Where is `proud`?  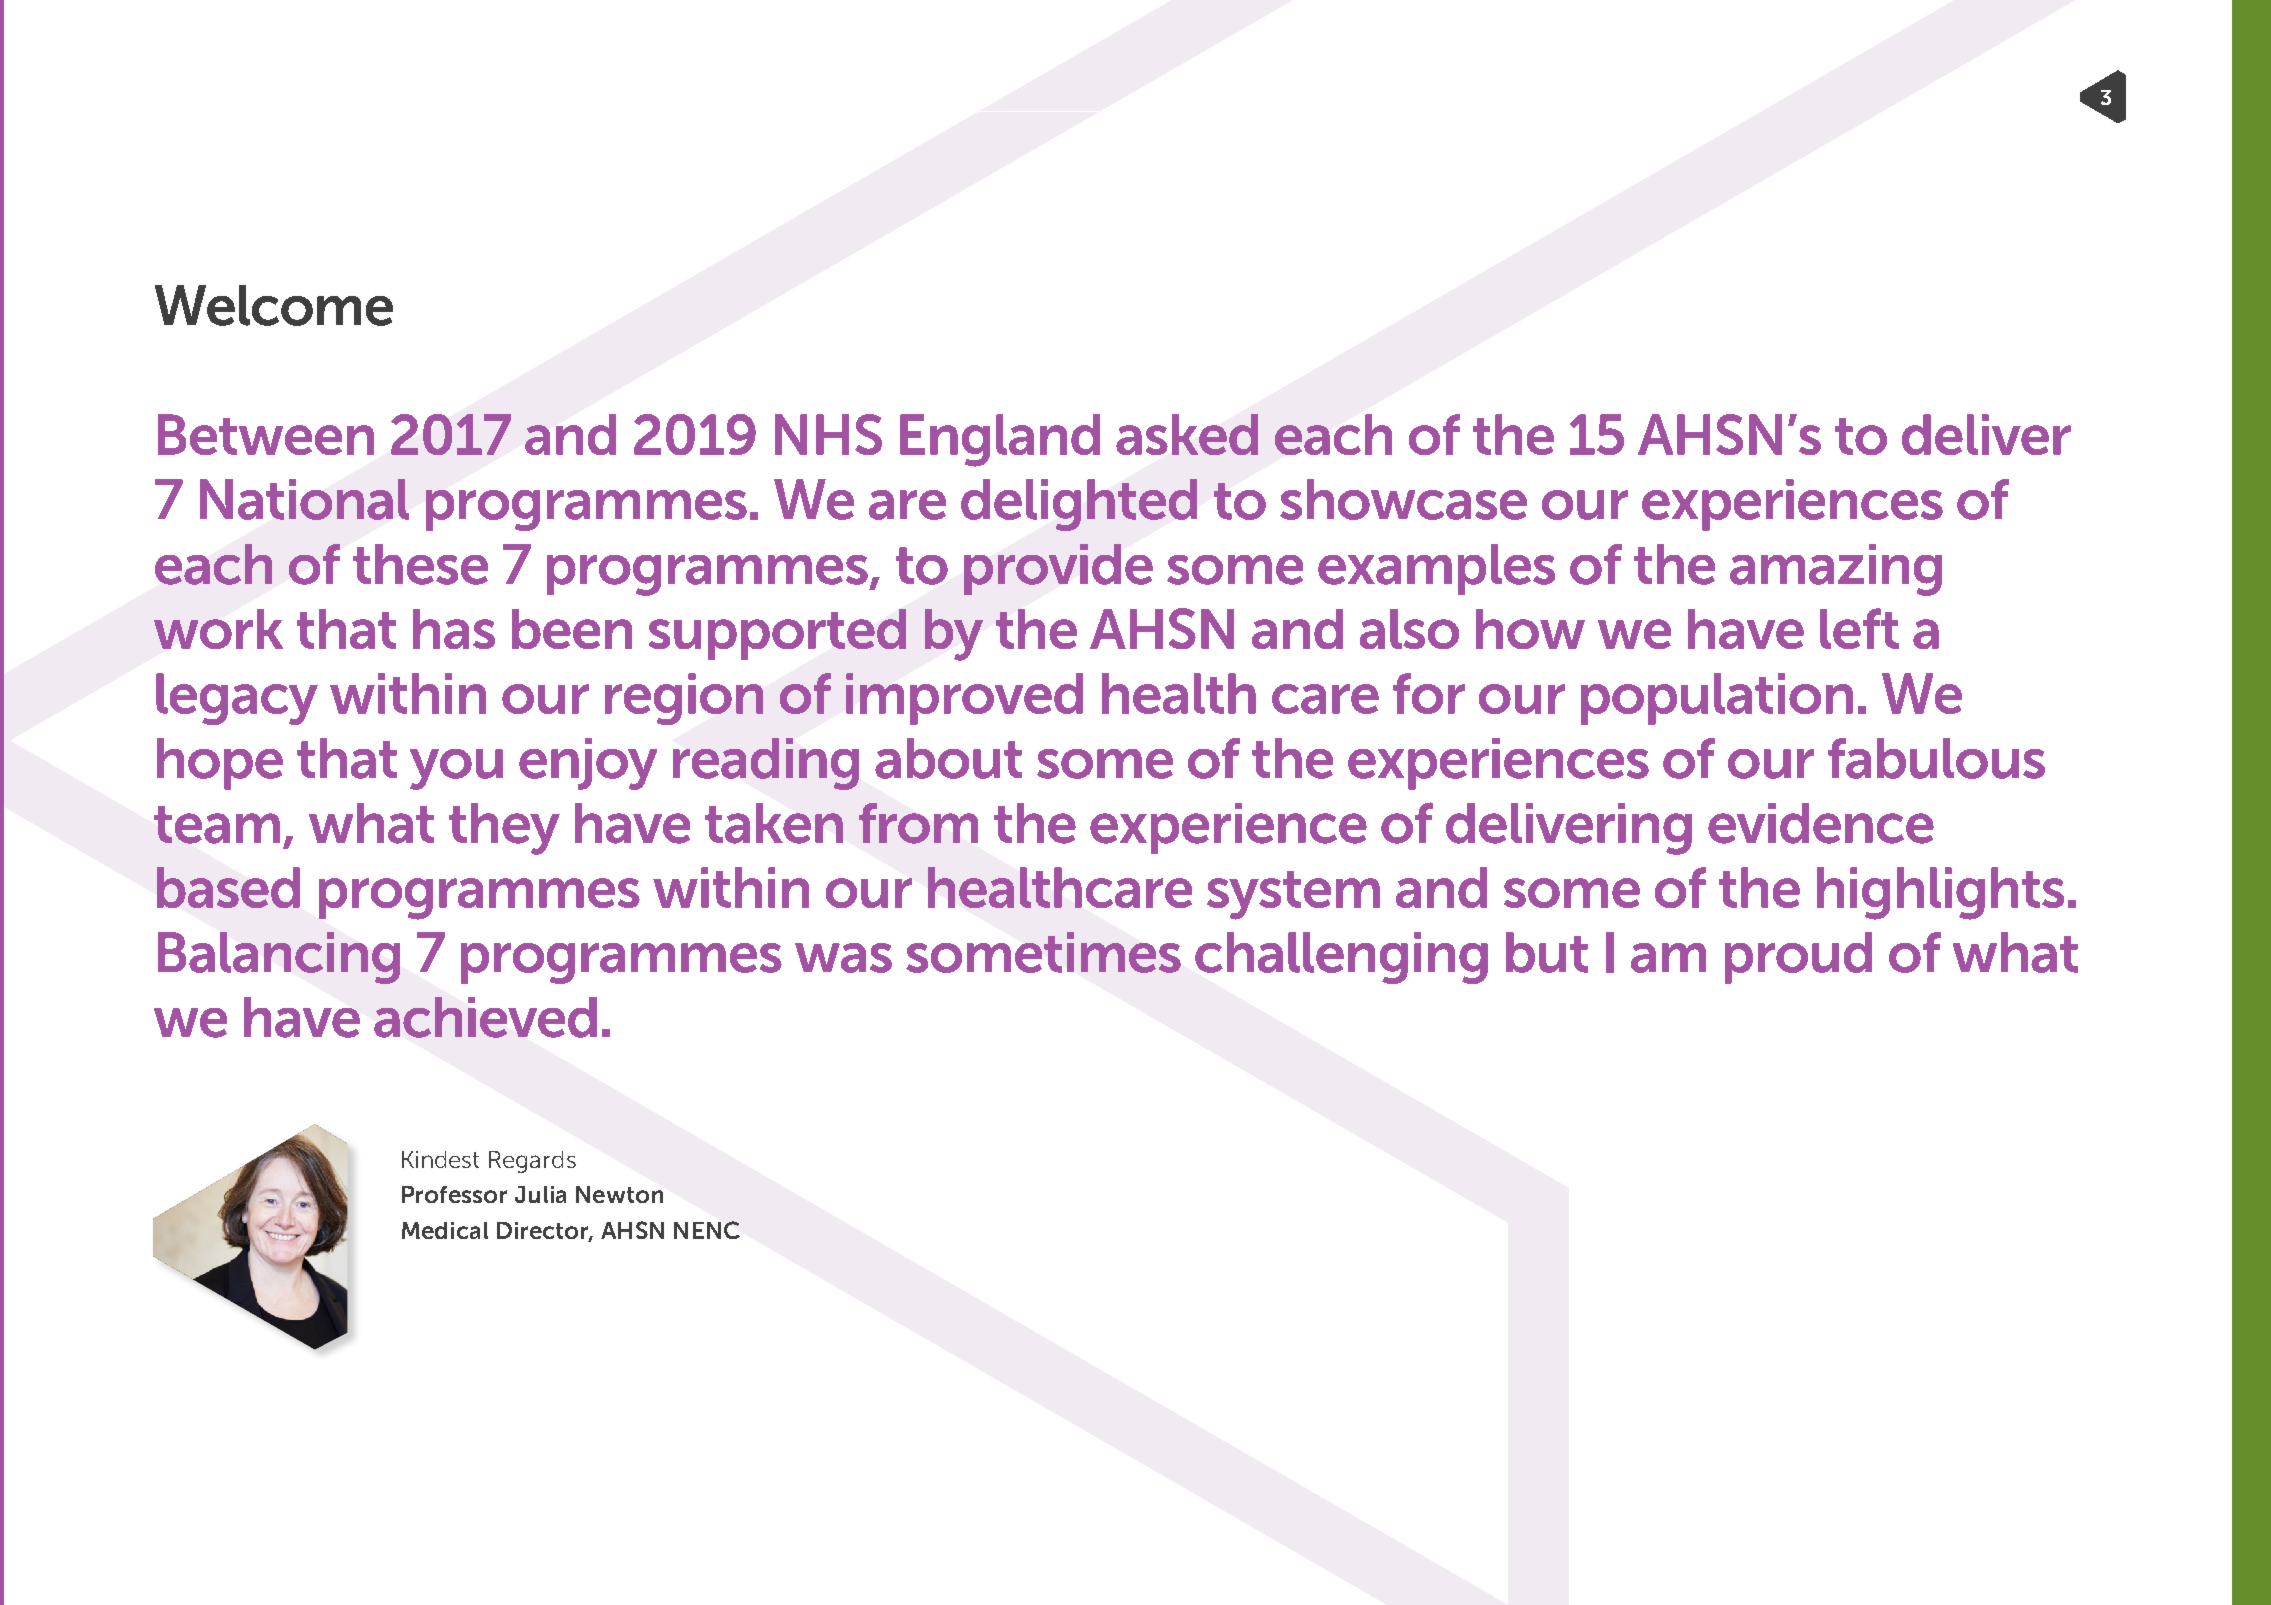 proud is located at coordinates (1798, 958).
